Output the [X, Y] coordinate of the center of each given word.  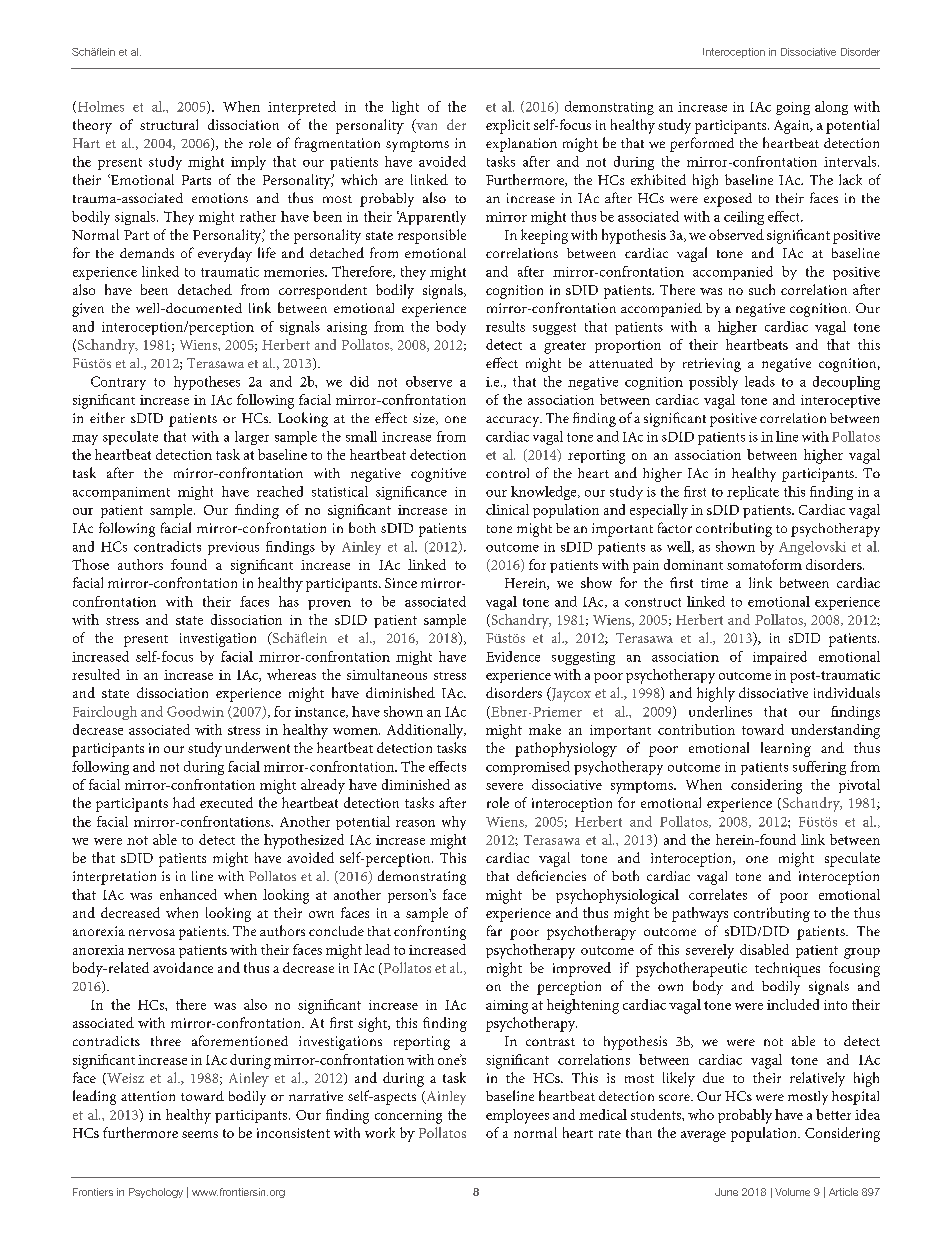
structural [169, 124]
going [793, 108]
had [184, 802]
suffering [819, 768]
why [454, 823]
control [507, 473]
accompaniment [121, 493]
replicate [753, 493]
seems [200, 1134]
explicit [508, 126]
